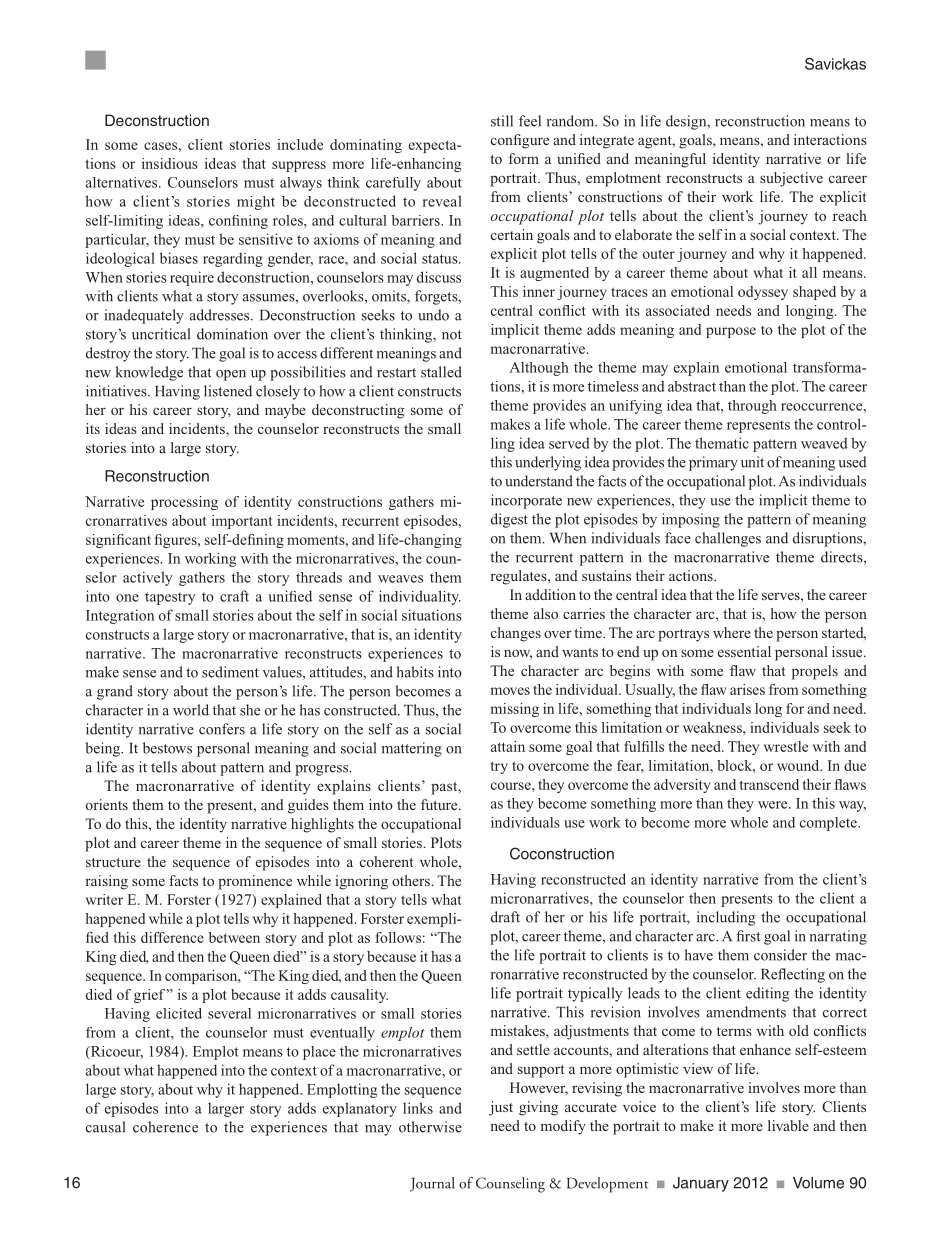 This screenshot has height=1237, width=952. I want to click on changes, so click(516, 634).
